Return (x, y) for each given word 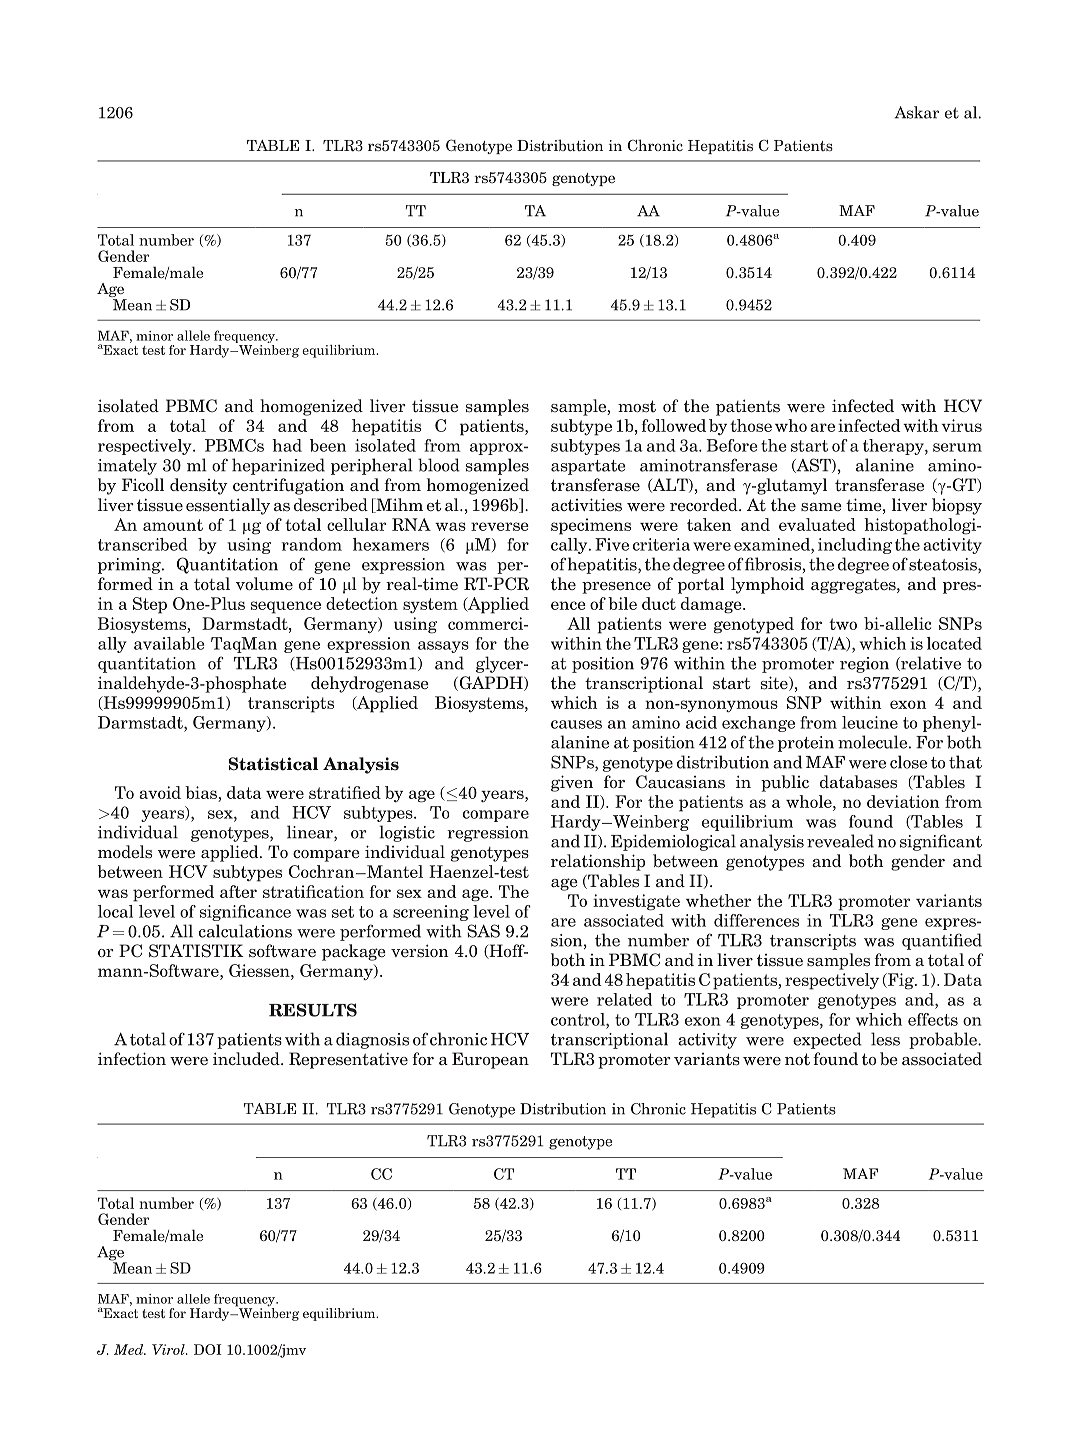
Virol (169, 1349)
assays (443, 647)
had (287, 445)
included (247, 1059)
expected (827, 1040)
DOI (208, 1349)
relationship (598, 862)
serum (957, 447)
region (864, 665)
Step (150, 605)
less (885, 1039)
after (238, 891)
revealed (840, 841)
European (490, 1060)
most (637, 406)
